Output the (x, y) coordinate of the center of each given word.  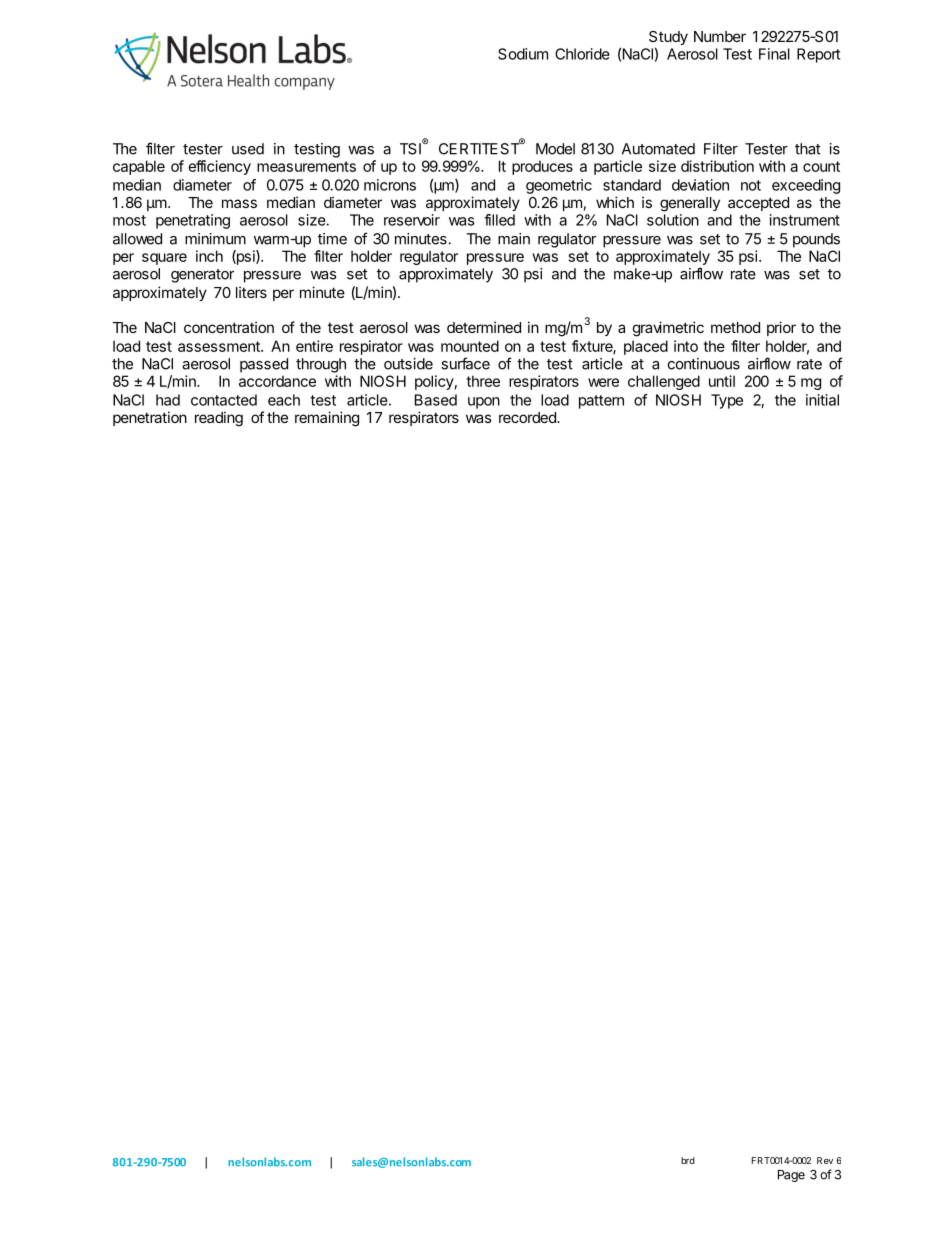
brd (688, 1160)
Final (774, 54)
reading (219, 419)
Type (727, 401)
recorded (528, 417)
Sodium (523, 54)
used (248, 149)
